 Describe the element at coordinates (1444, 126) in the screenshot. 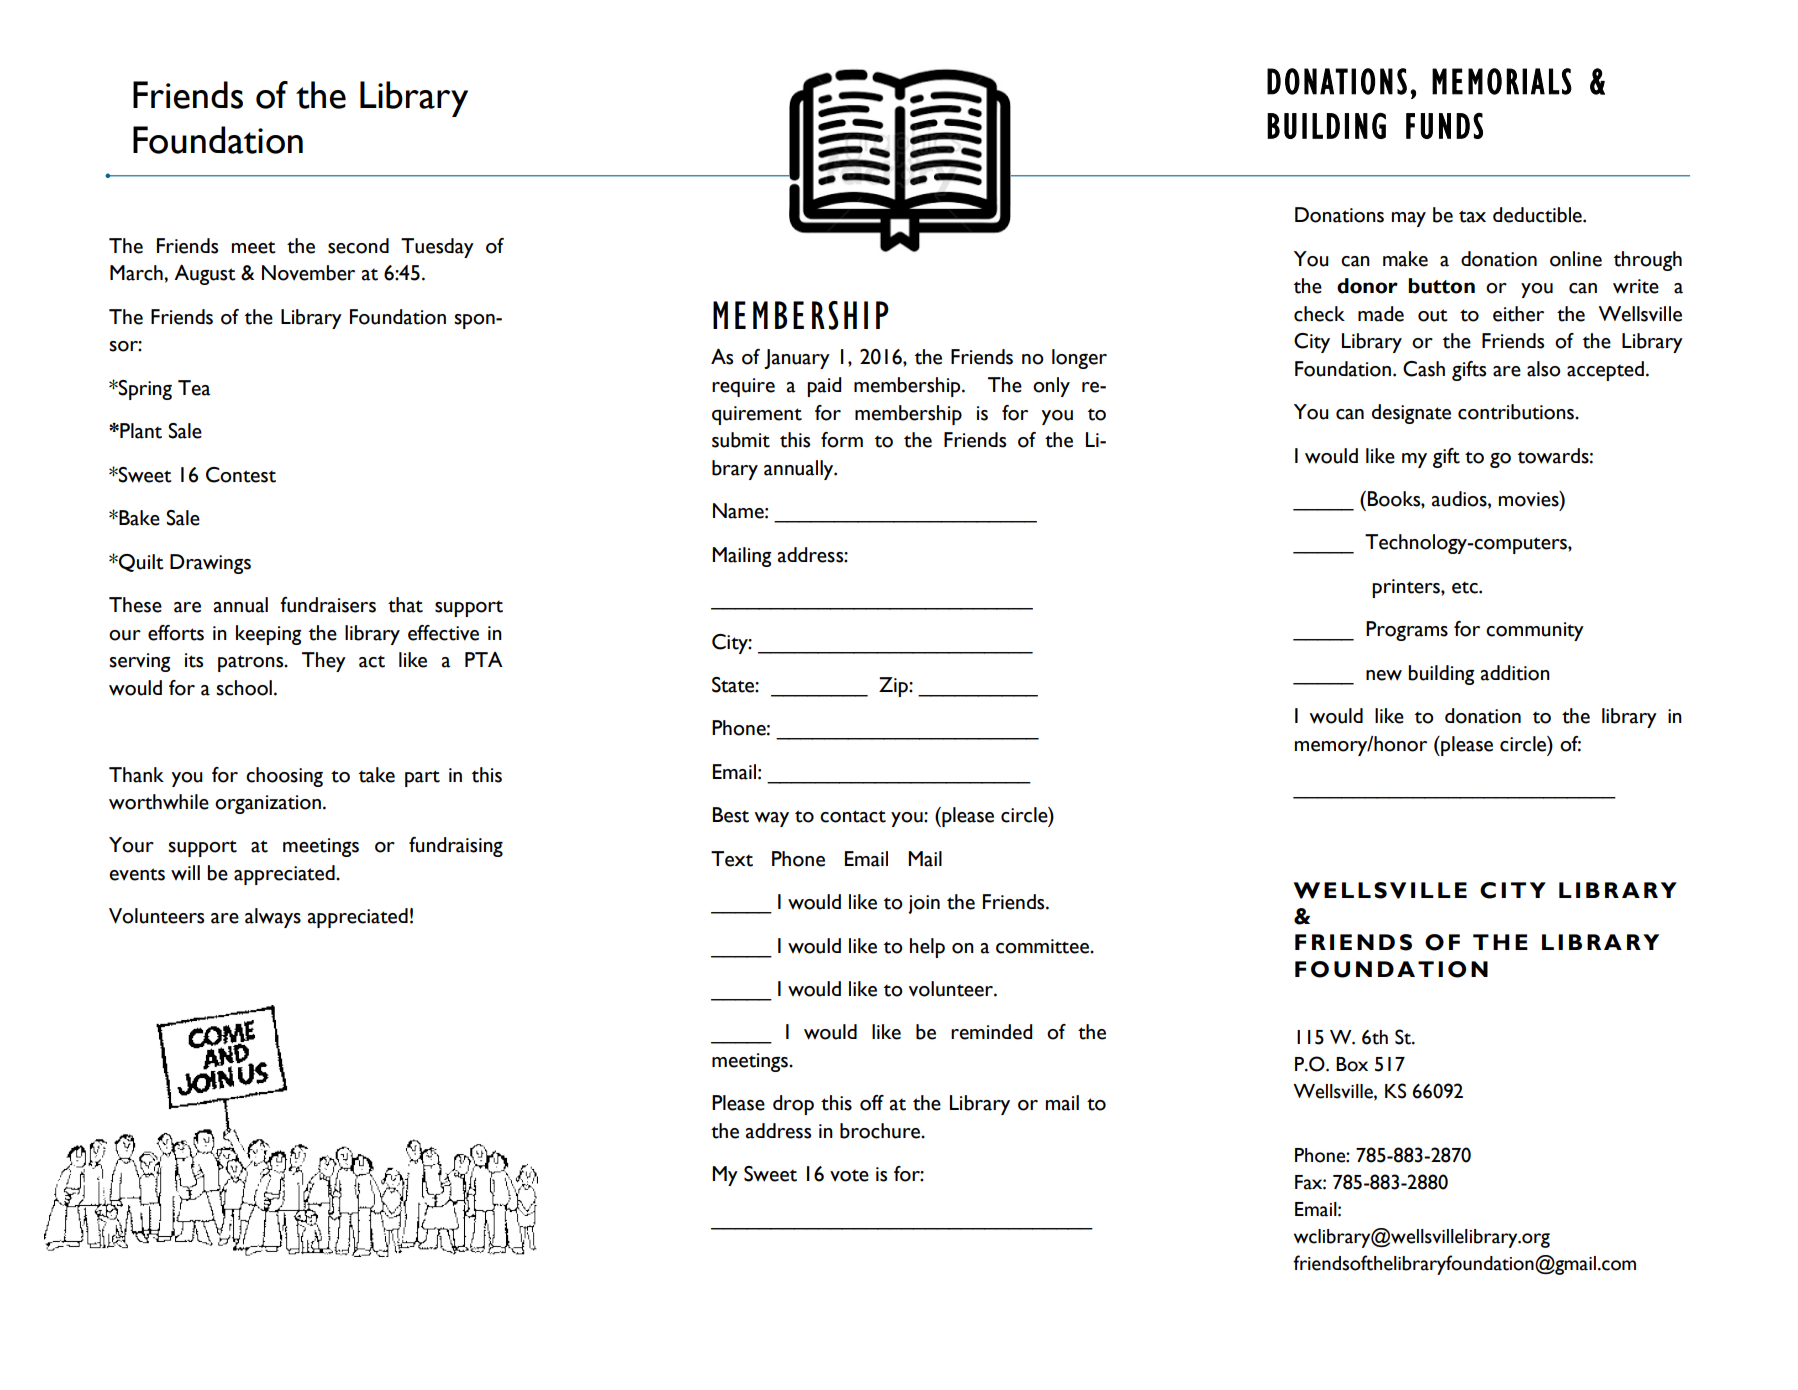

I see `FUNDS` at that location.
